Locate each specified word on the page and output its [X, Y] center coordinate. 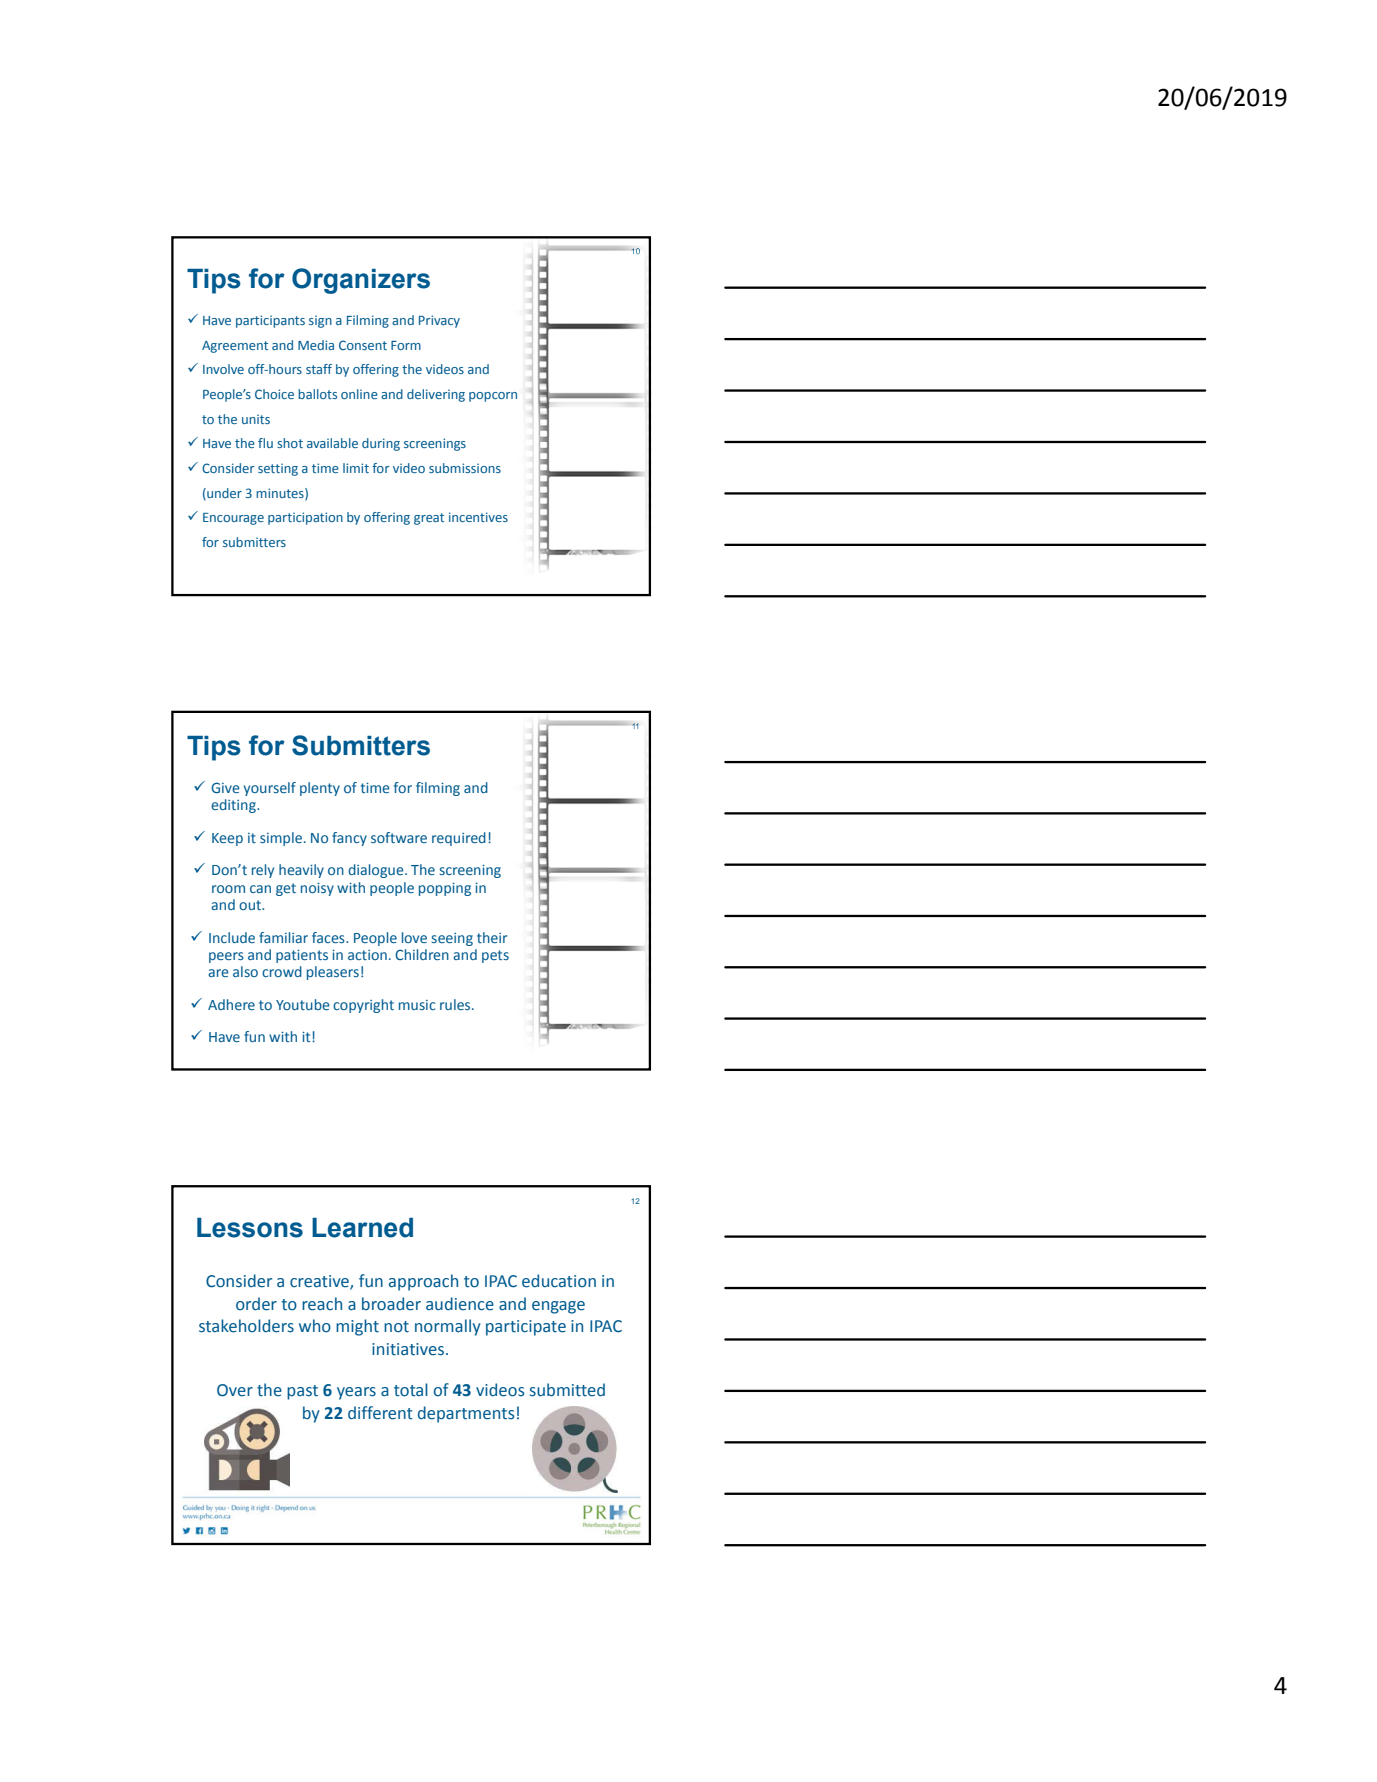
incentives [478, 517]
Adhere [231, 1004]
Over [235, 1390]
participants [270, 321]
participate [526, 1328]
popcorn [493, 397]
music [417, 1005]
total [411, 1390]
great [429, 519]
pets [495, 956]
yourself [270, 789]
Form [406, 345]
